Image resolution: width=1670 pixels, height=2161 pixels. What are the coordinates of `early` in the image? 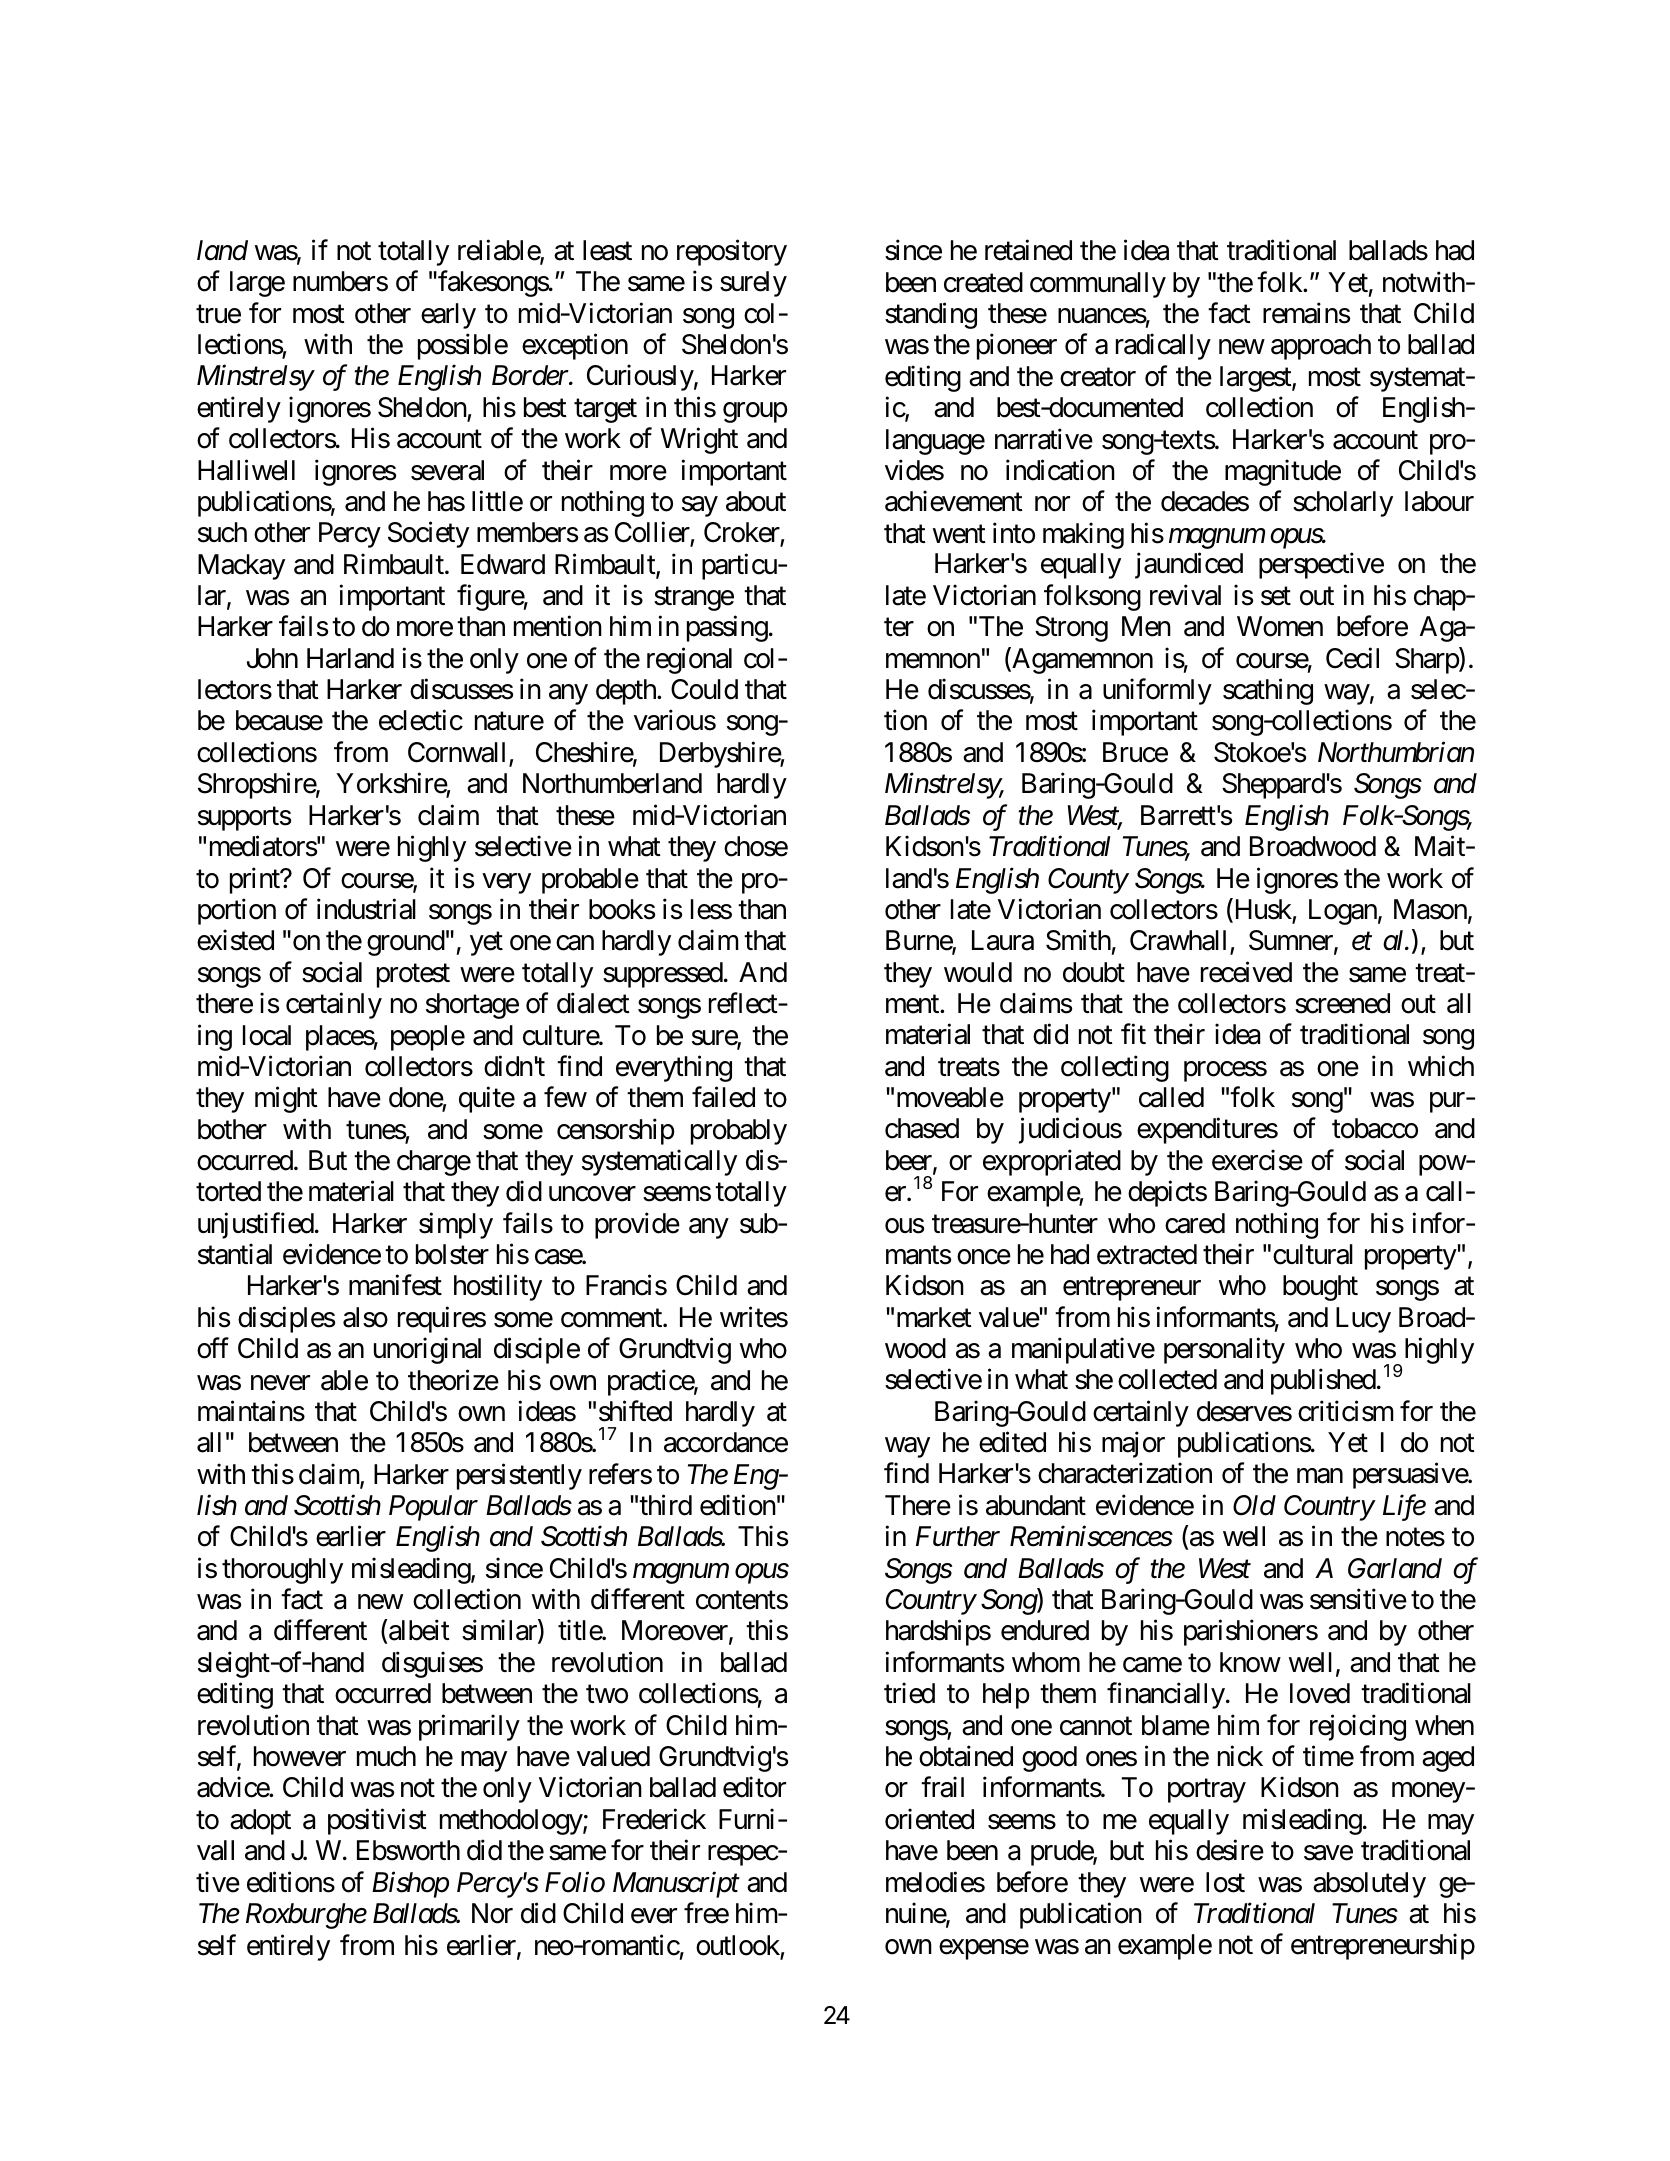 It's located at (448, 316).
